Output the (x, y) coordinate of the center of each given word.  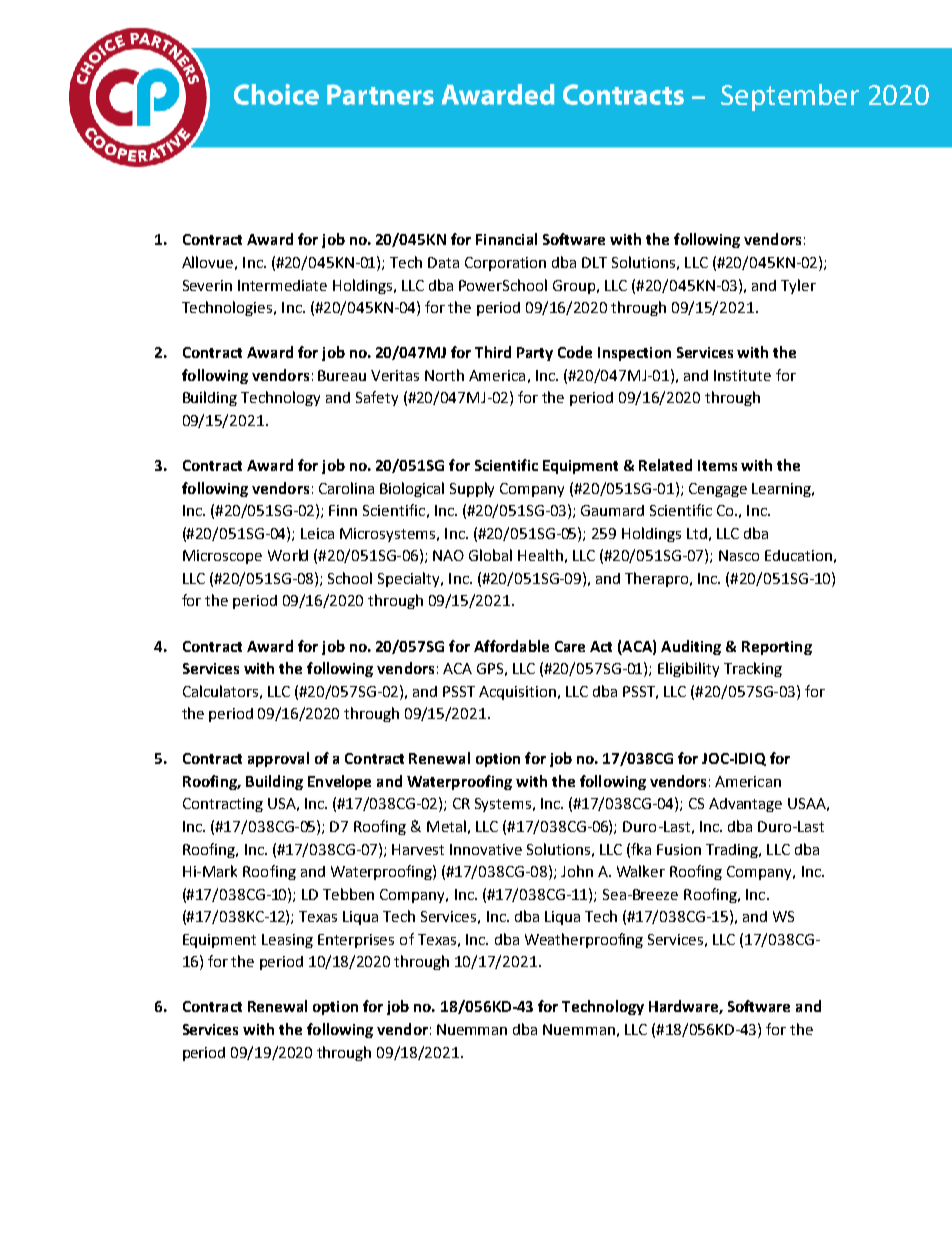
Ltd (697, 533)
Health (540, 555)
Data (443, 262)
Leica (317, 533)
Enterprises (356, 941)
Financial (506, 239)
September (790, 97)
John (577, 871)
